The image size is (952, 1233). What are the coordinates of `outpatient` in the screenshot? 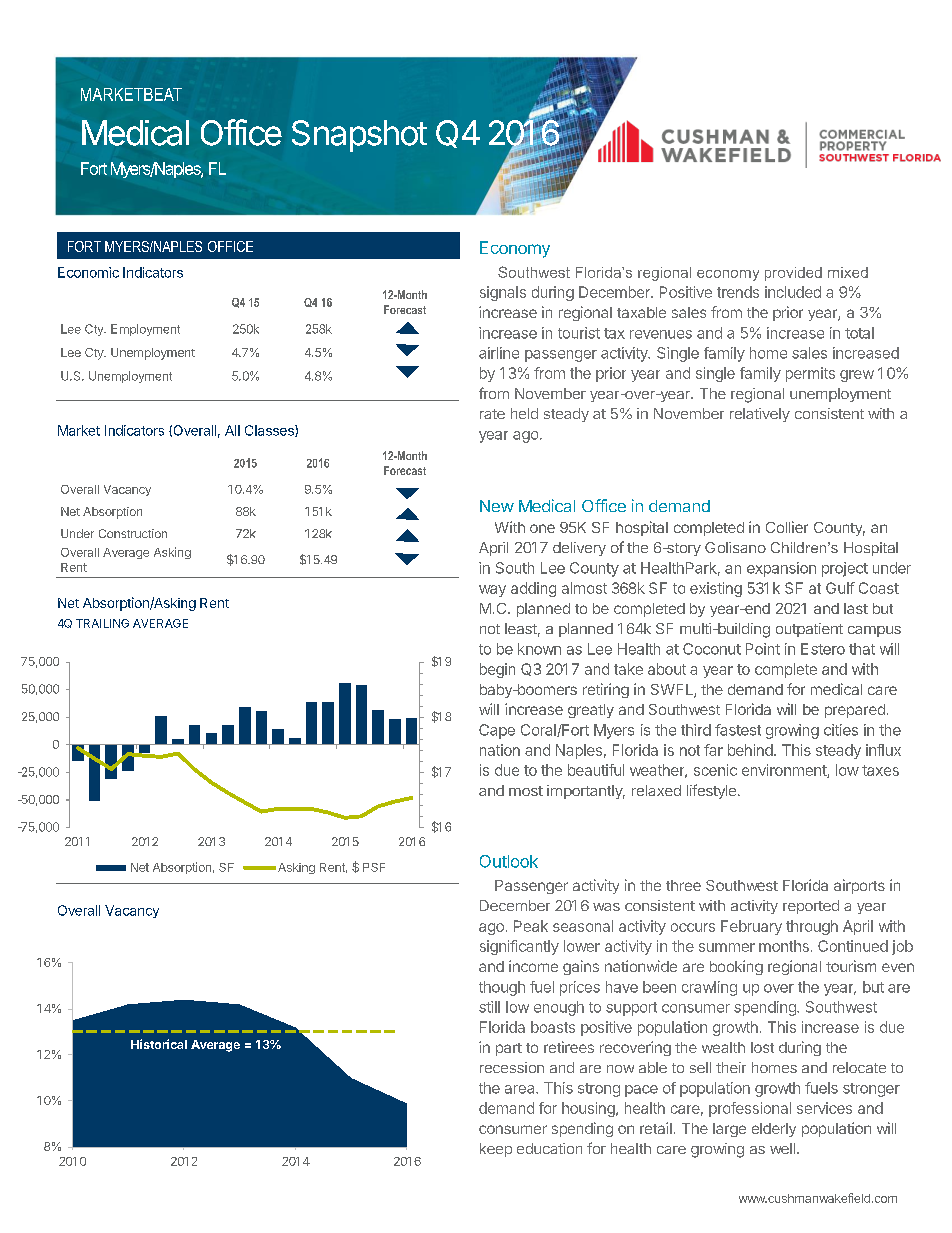 It's located at (809, 630).
